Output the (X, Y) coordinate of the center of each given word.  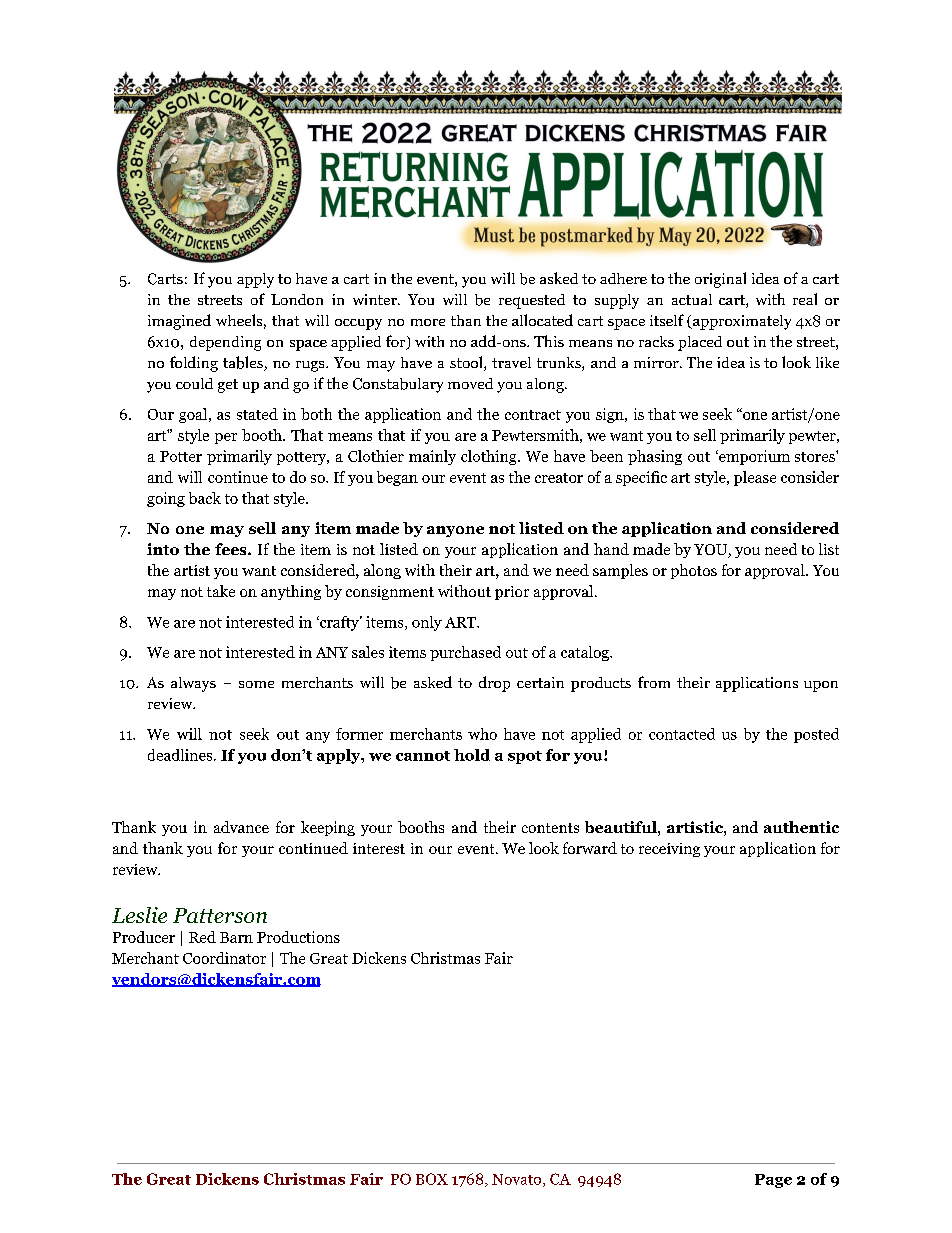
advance (241, 827)
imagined (179, 322)
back (205, 498)
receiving (669, 850)
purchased (465, 653)
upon (821, 686)
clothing (490, 457)
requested (532, 301)
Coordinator (224, 958)
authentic (801, 827)
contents (550, 828)
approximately (741, 322)
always (193, 684)
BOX (432, 1179)
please (755, 478)
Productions (298, 937)
